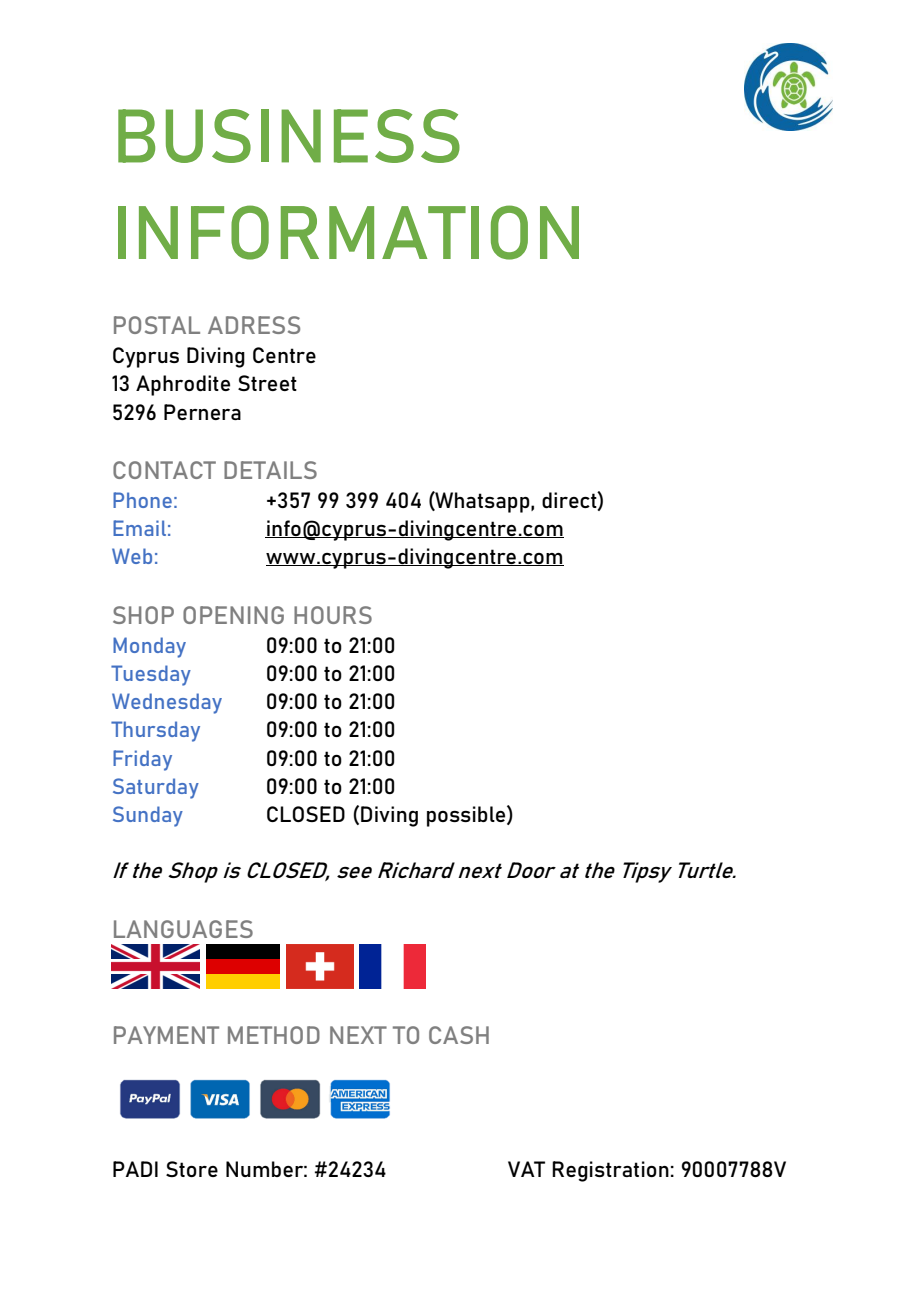 This screenshot has height=1307, width=924. Describe the element at coordinates (254, 325) in the screenshot. I see `ADRESS` at that location.
